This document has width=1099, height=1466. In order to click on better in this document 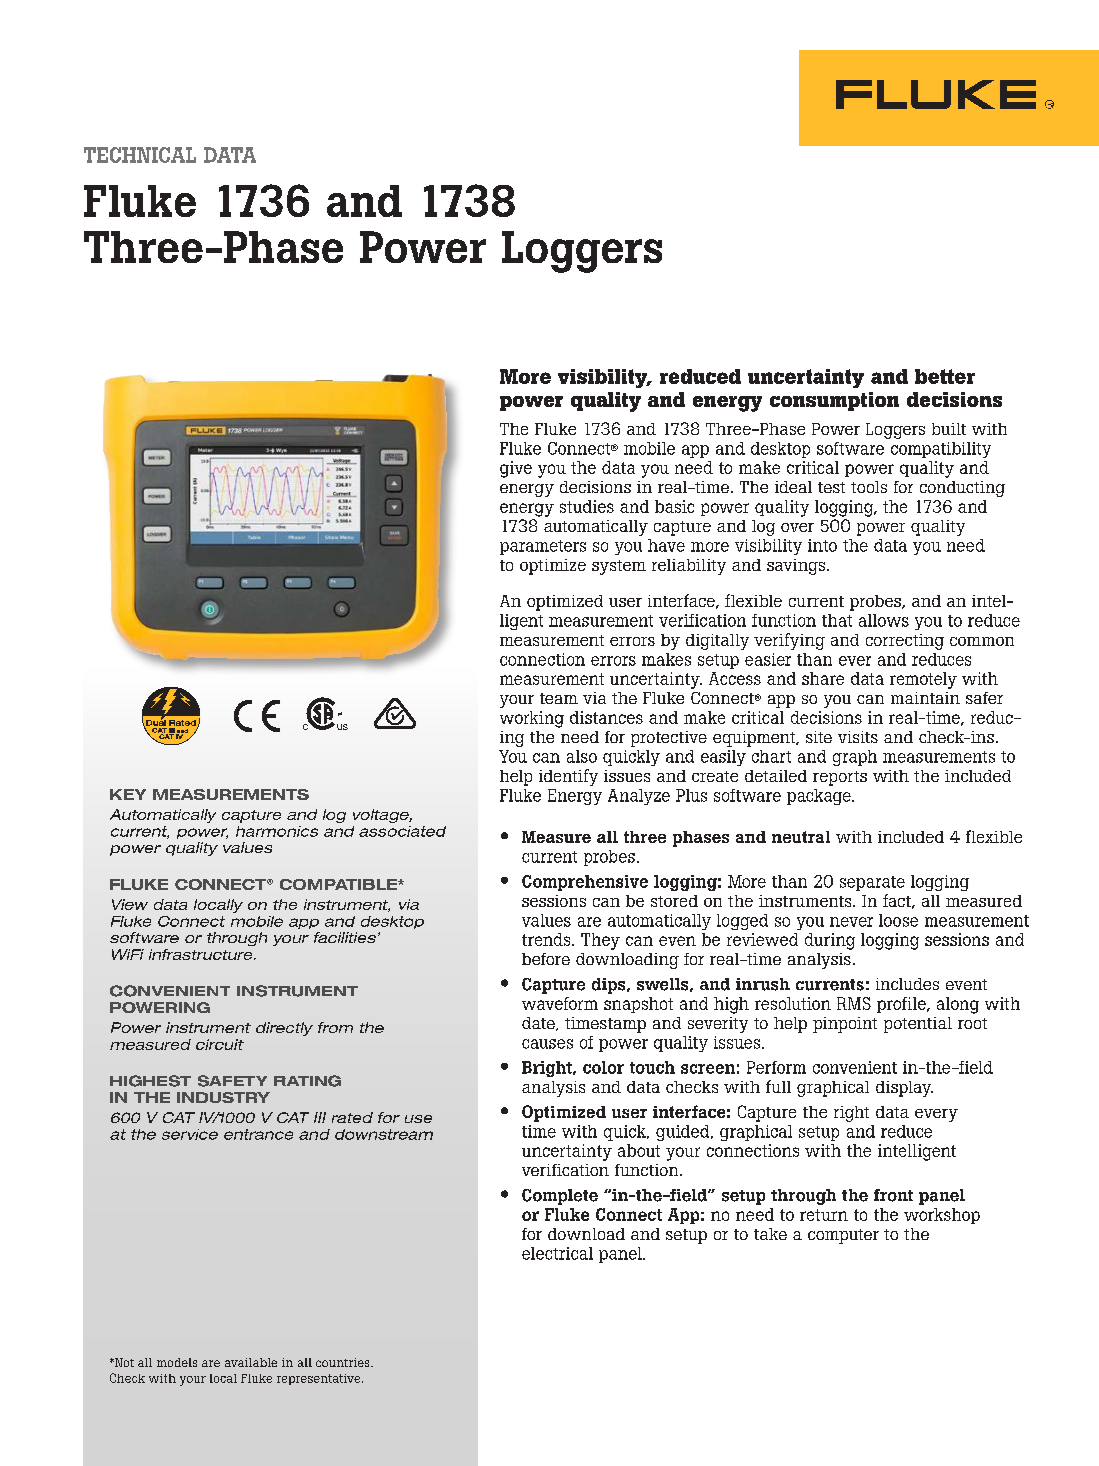, I will do `click(945, 376)`.
